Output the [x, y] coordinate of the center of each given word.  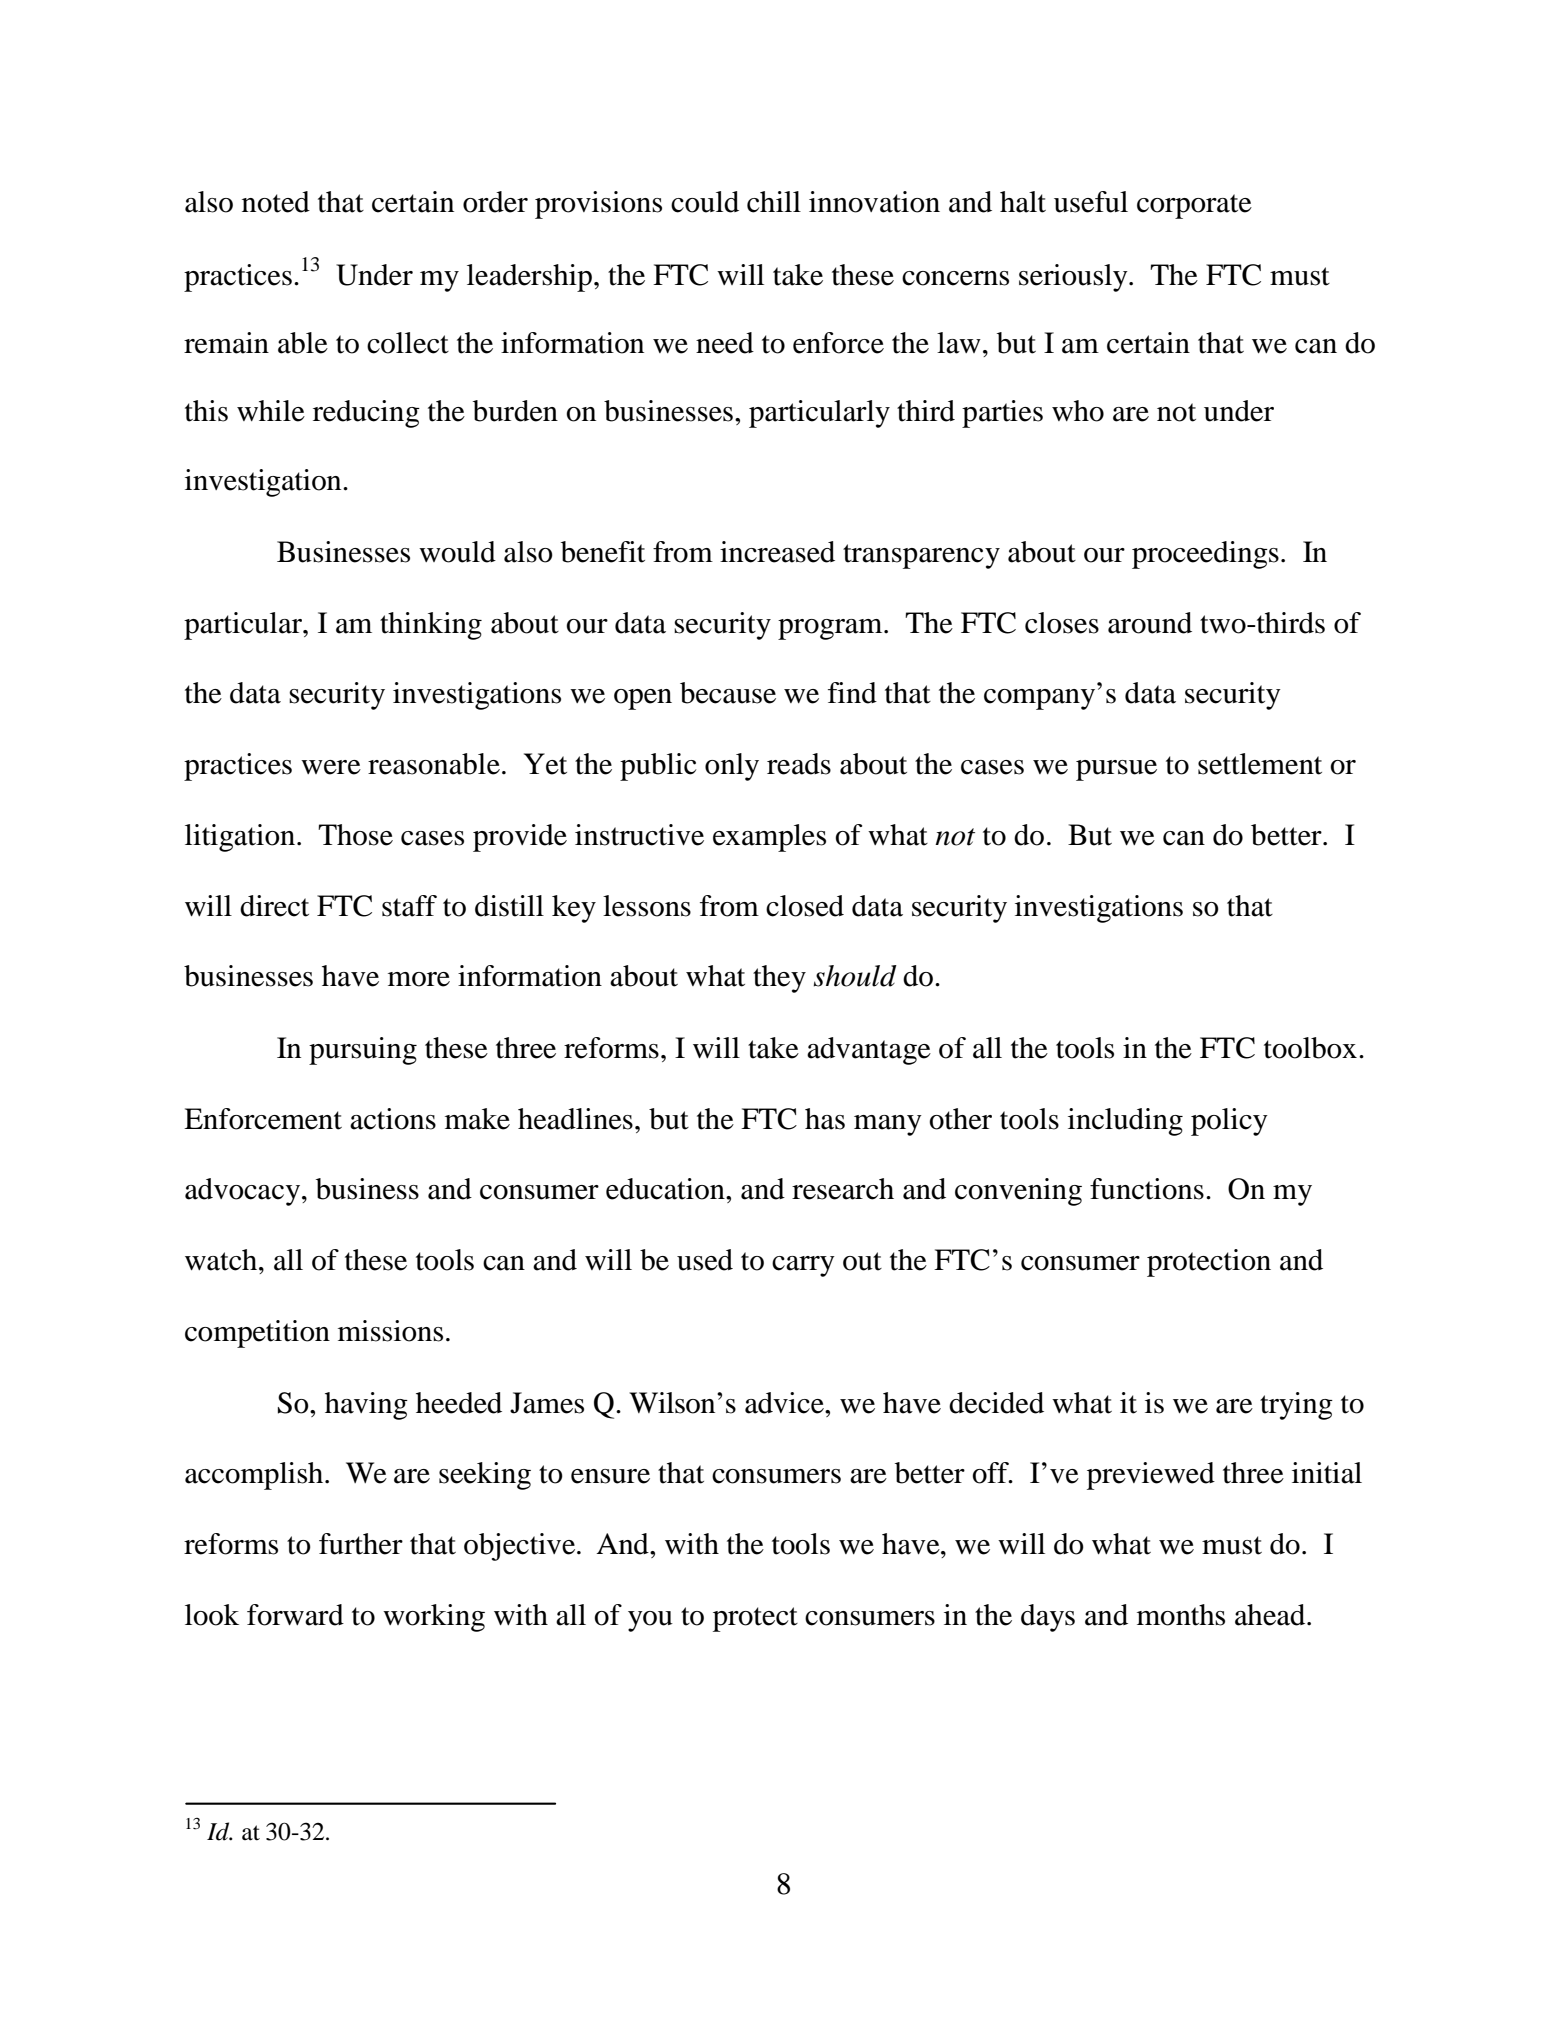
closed [805, 906]
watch [222, 1260]
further [361, 1544]
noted [276, 202]
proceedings [1205, 555]
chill [774, 202]
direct [274, 906]
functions [1147, 1189]
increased [777, 552]
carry [803, 1266]
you [650, 1621]
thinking [431, 626]
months [1181, 1615]
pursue [1116, 770]
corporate [1194, 206]
